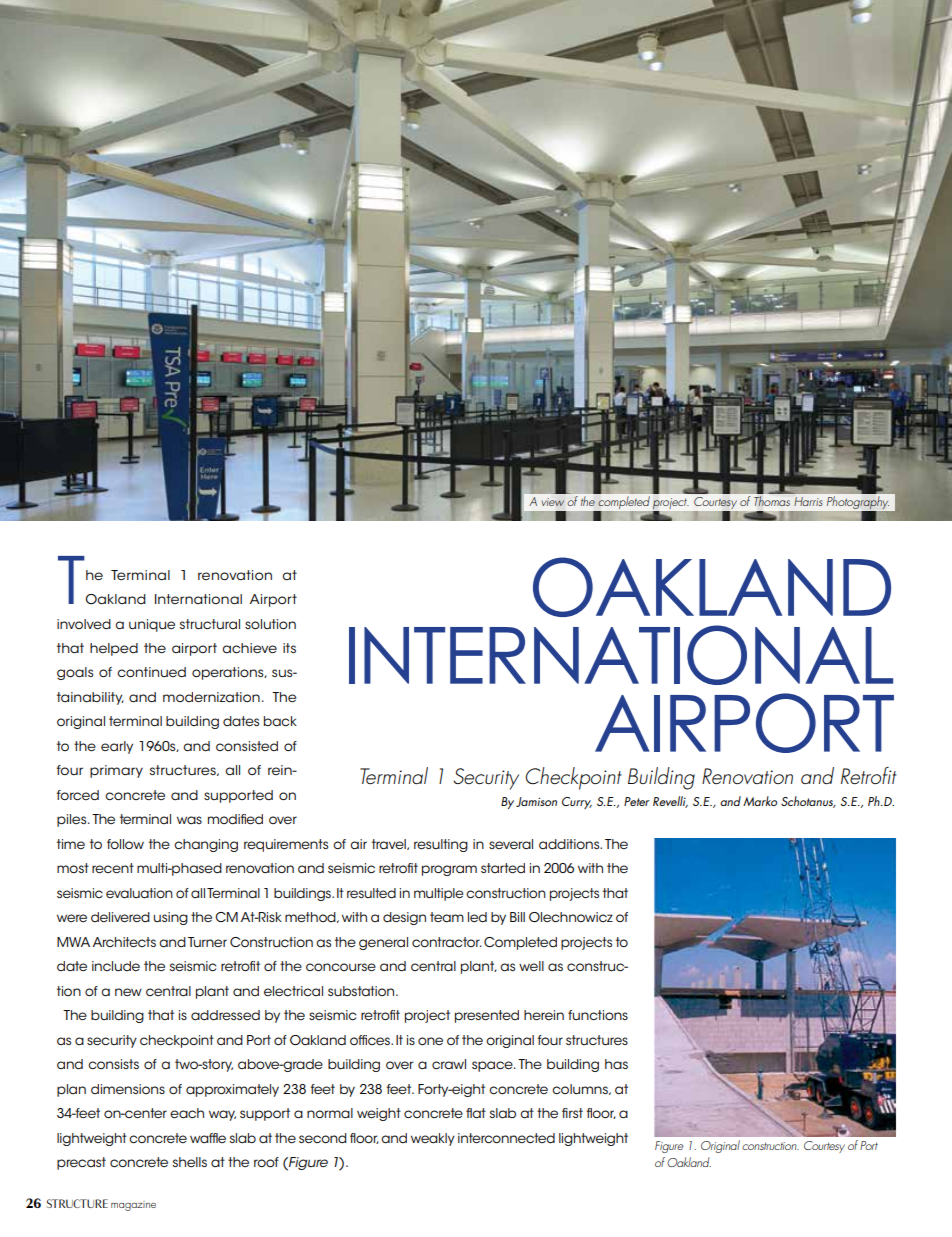 Image resolution: width=952 pixels, height=1237 pixels. I want to click on early, so click(117, 747).
